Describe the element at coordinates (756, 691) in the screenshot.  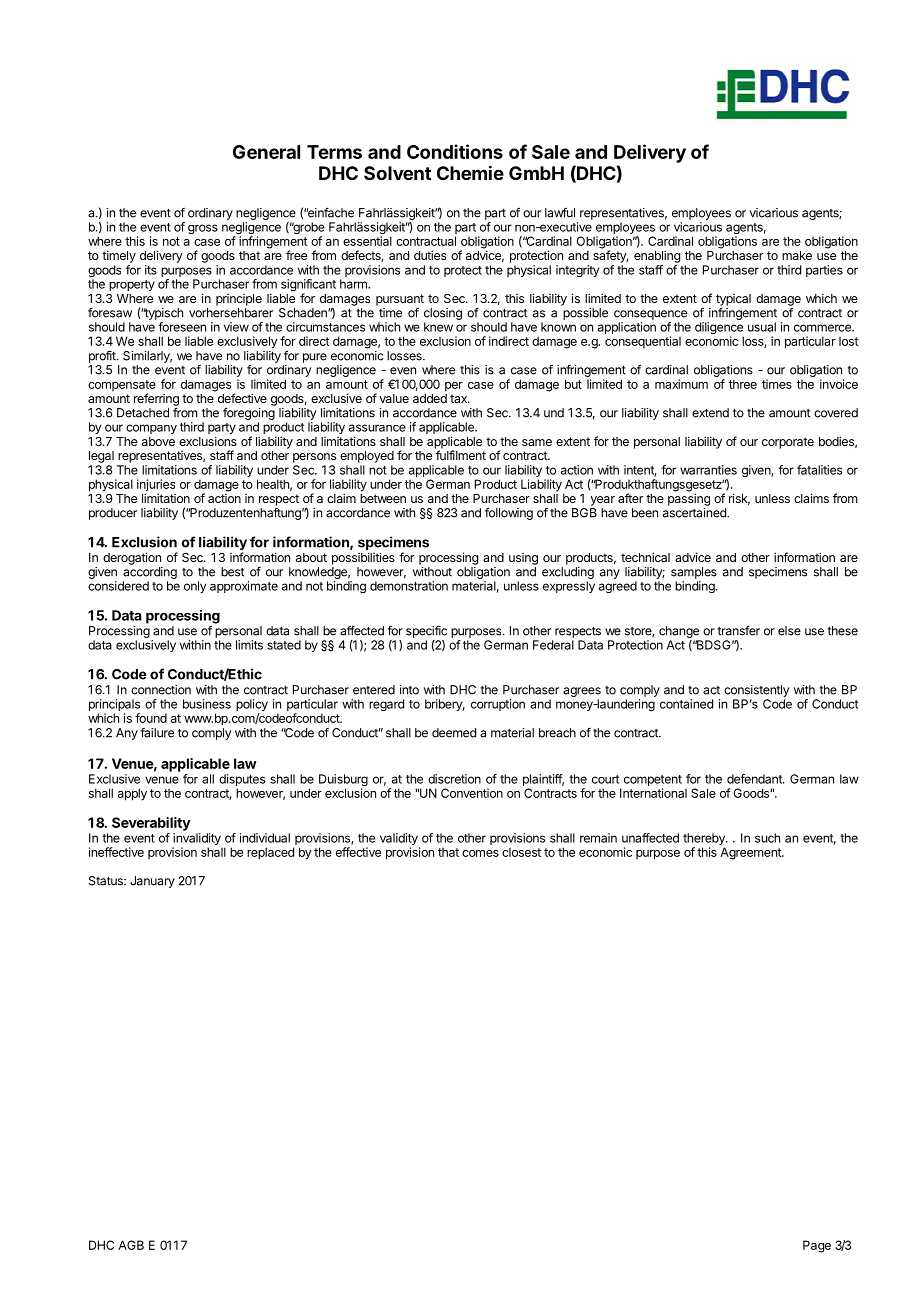
I see `consistently` at that location.
